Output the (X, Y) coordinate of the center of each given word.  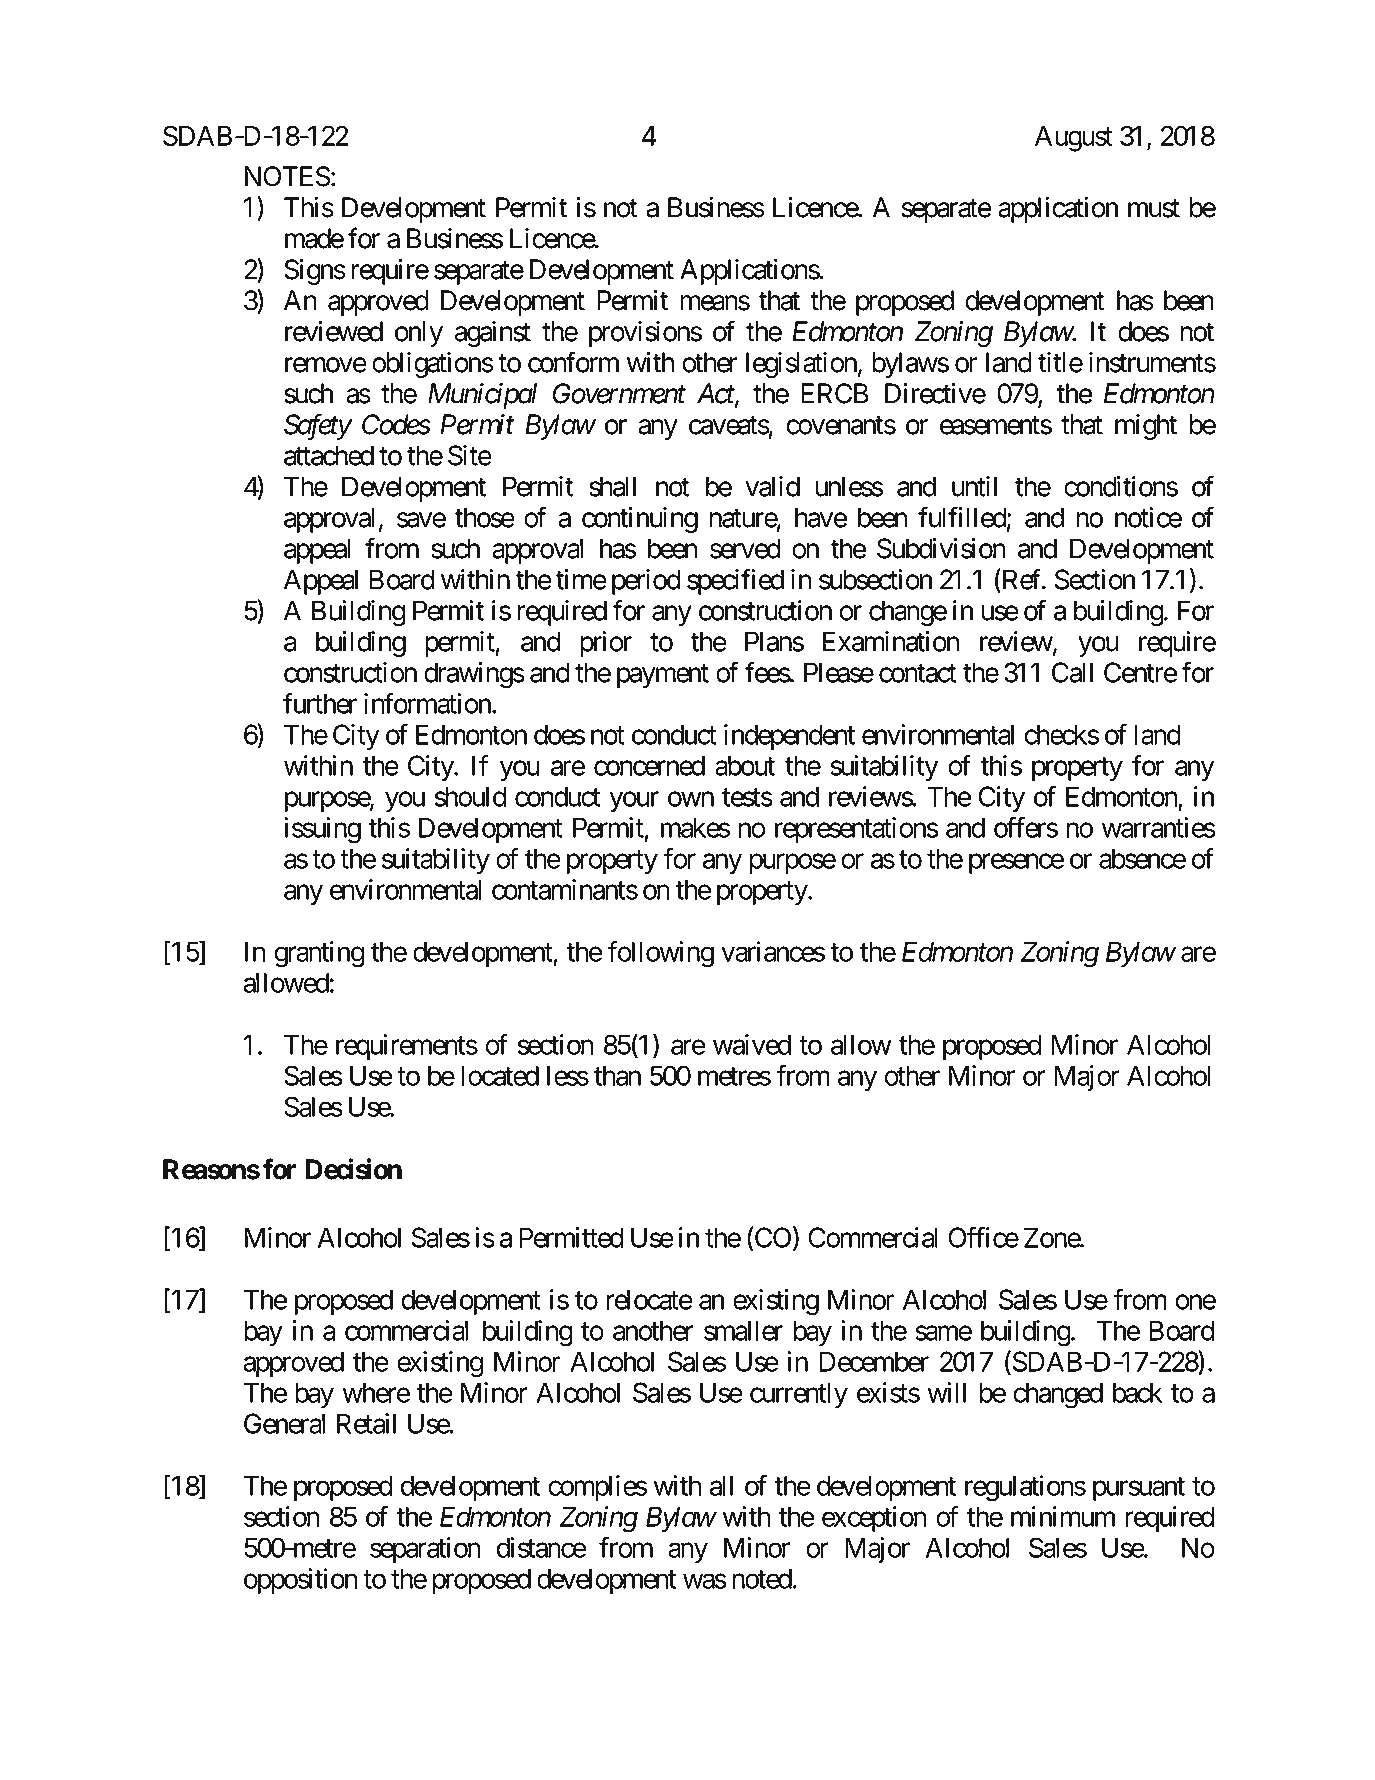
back (1138, 1392)
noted (762, 1579)
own (691, 799)
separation (425, 1550)
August (1074, 139)
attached (329, 455)
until (974, 486)
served (745, 548)
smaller (743, 1330)
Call (1072, 672)
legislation (801, 365)
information (427, 703)
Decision (354, 1169)
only (419, 334)
